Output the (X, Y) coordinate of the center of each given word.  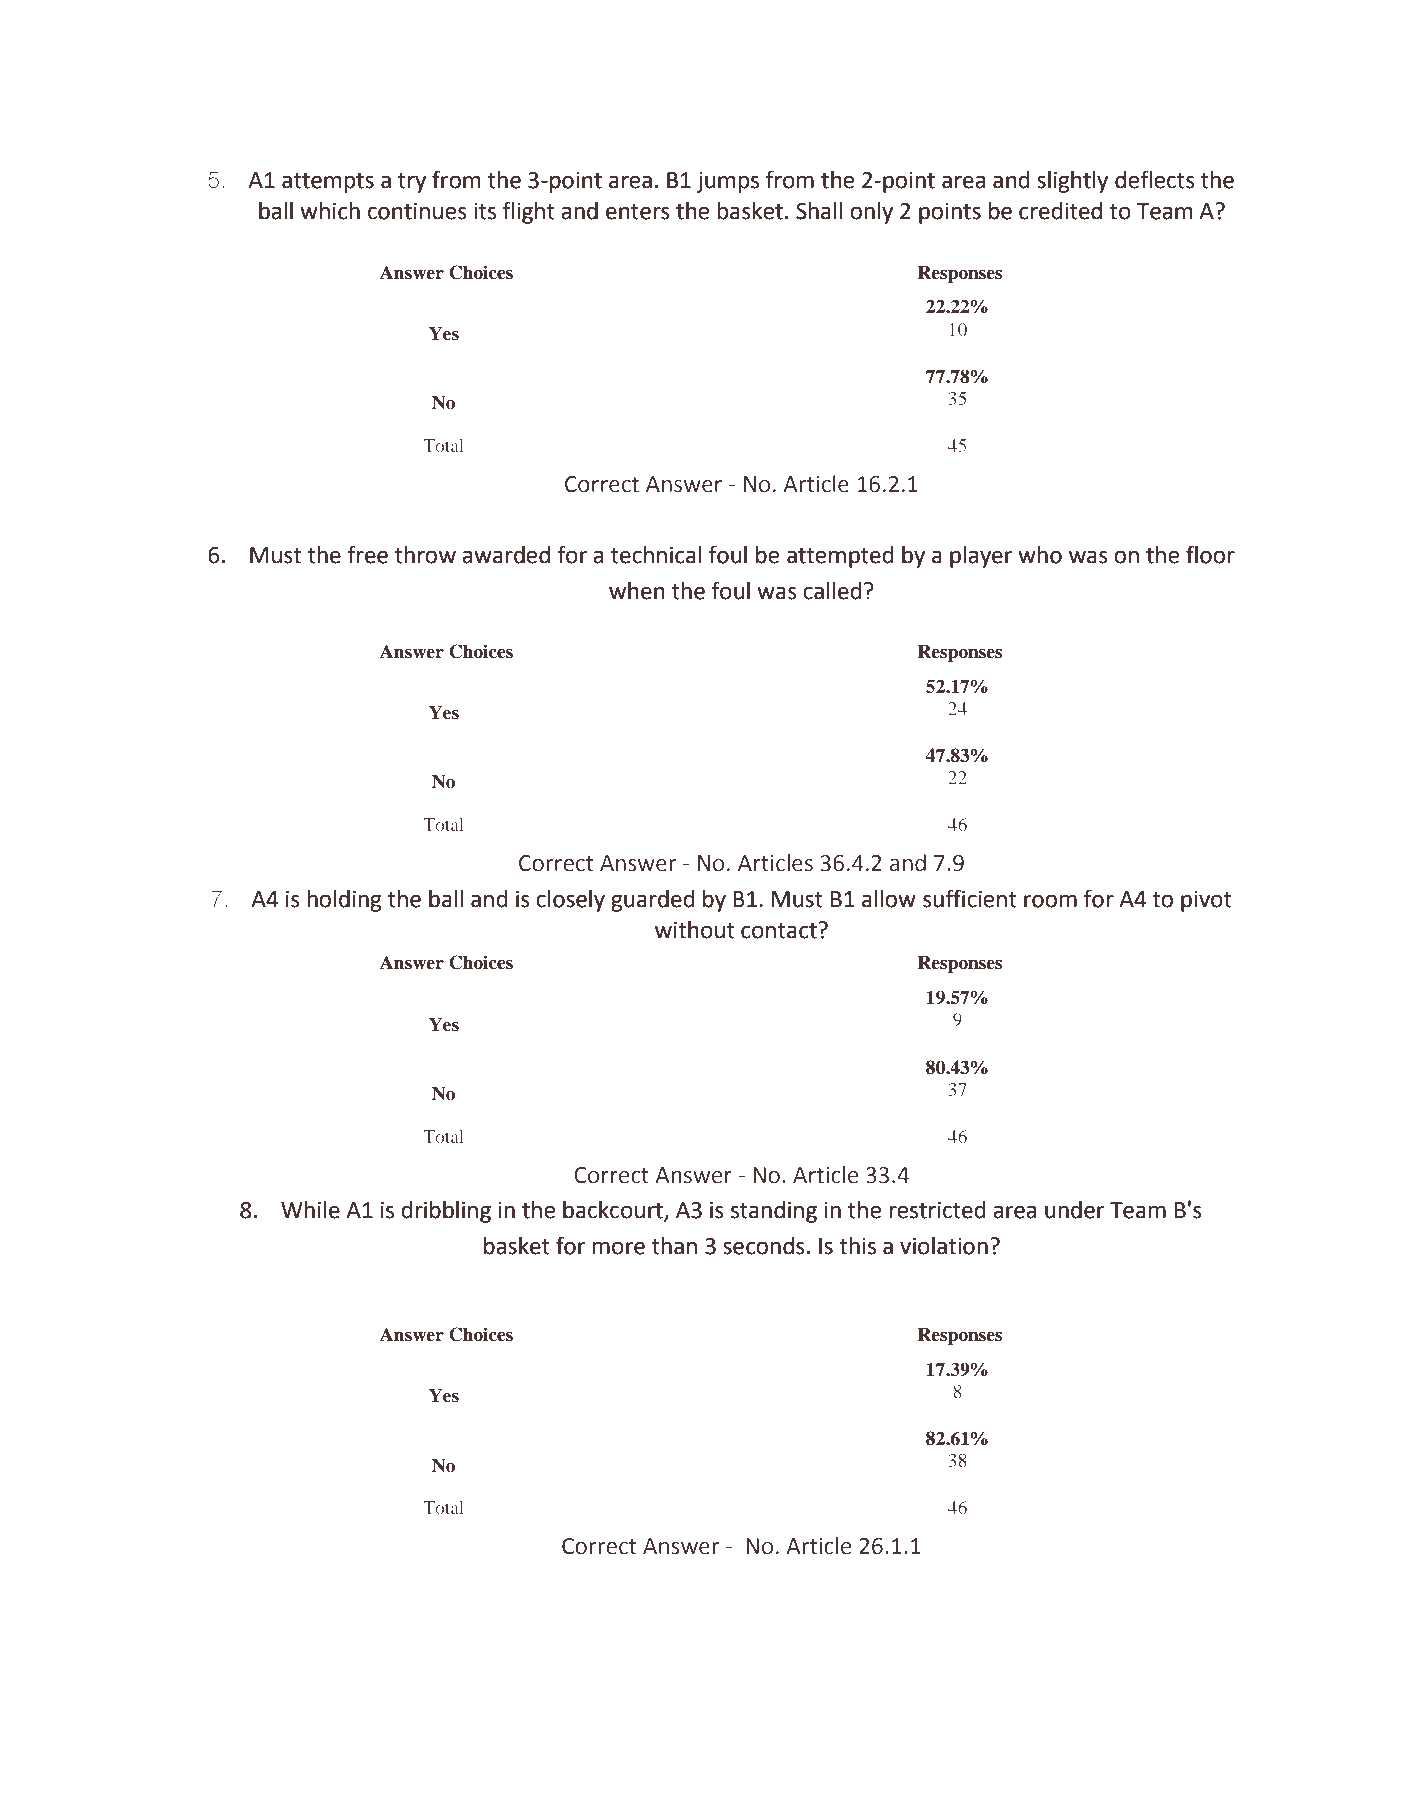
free (367, 554)
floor (1210, 554)
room (1050, 901)
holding (344, 901)
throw (425, 555)
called (832, 591)
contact (780, 930)
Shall (819, 211)
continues (417, 211)
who (1040, 555)
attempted (840, 557)
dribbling (446, 1212)
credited (1060, 211)
